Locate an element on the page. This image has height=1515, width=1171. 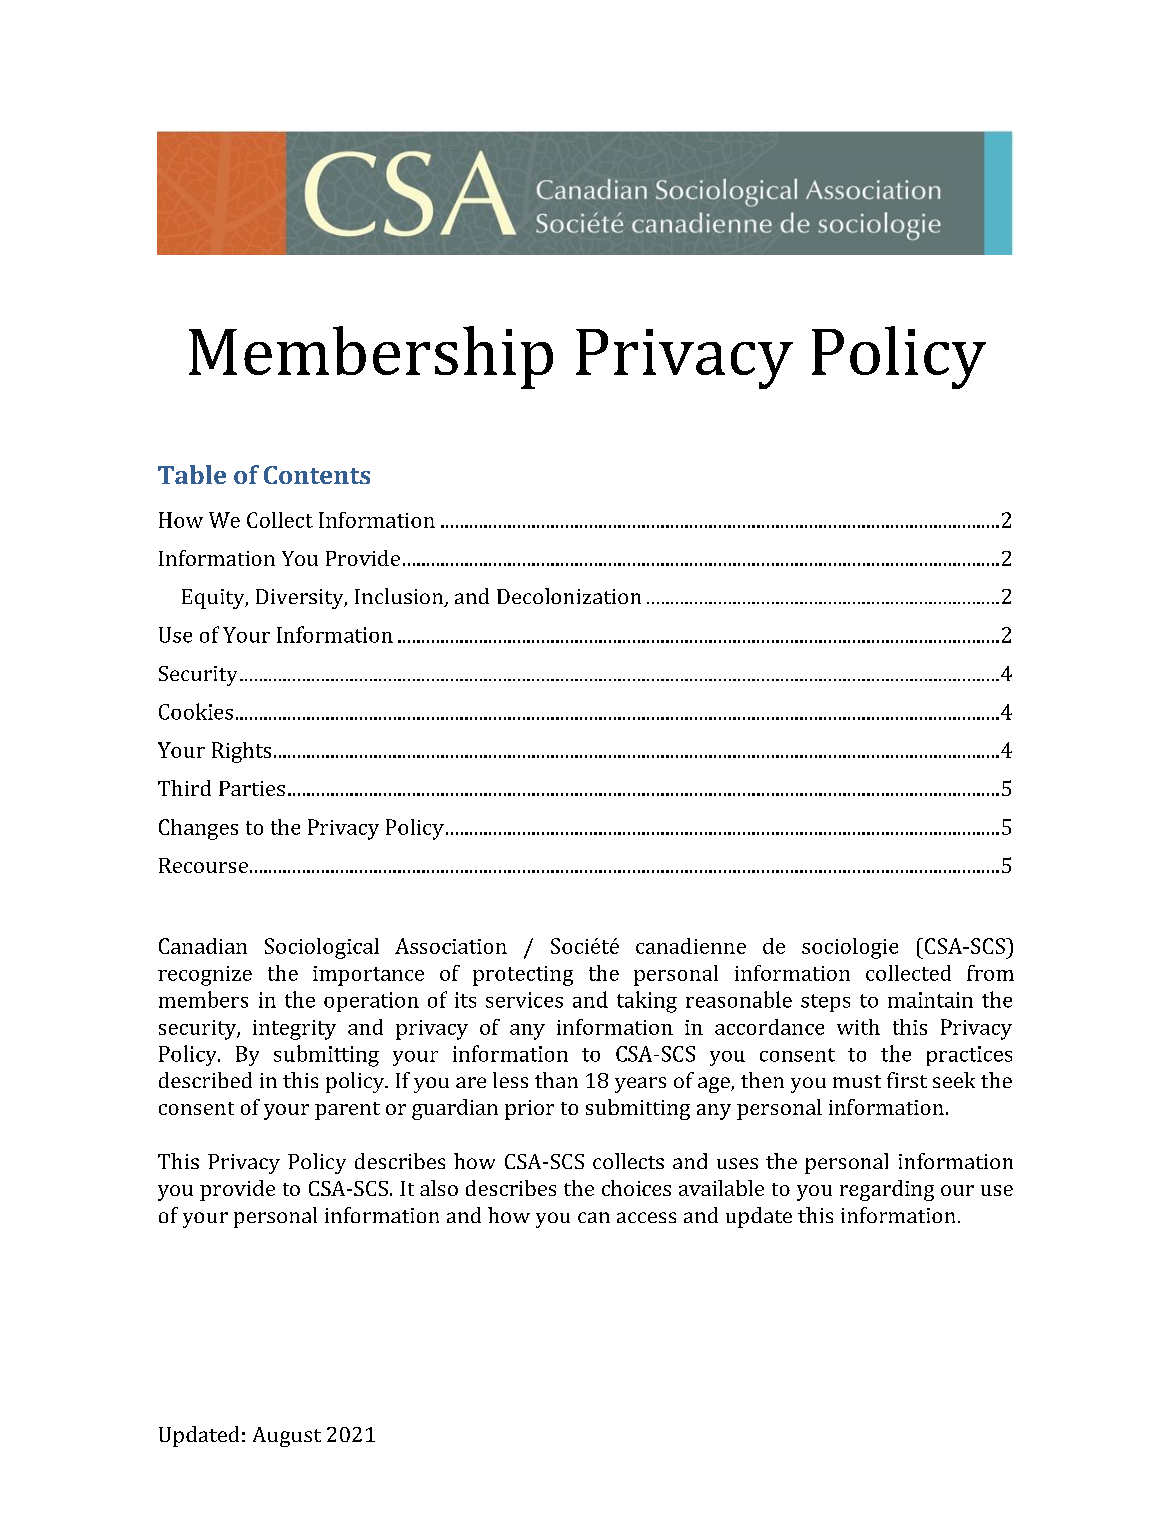
Canadian is located at coordinates (203, 946).
